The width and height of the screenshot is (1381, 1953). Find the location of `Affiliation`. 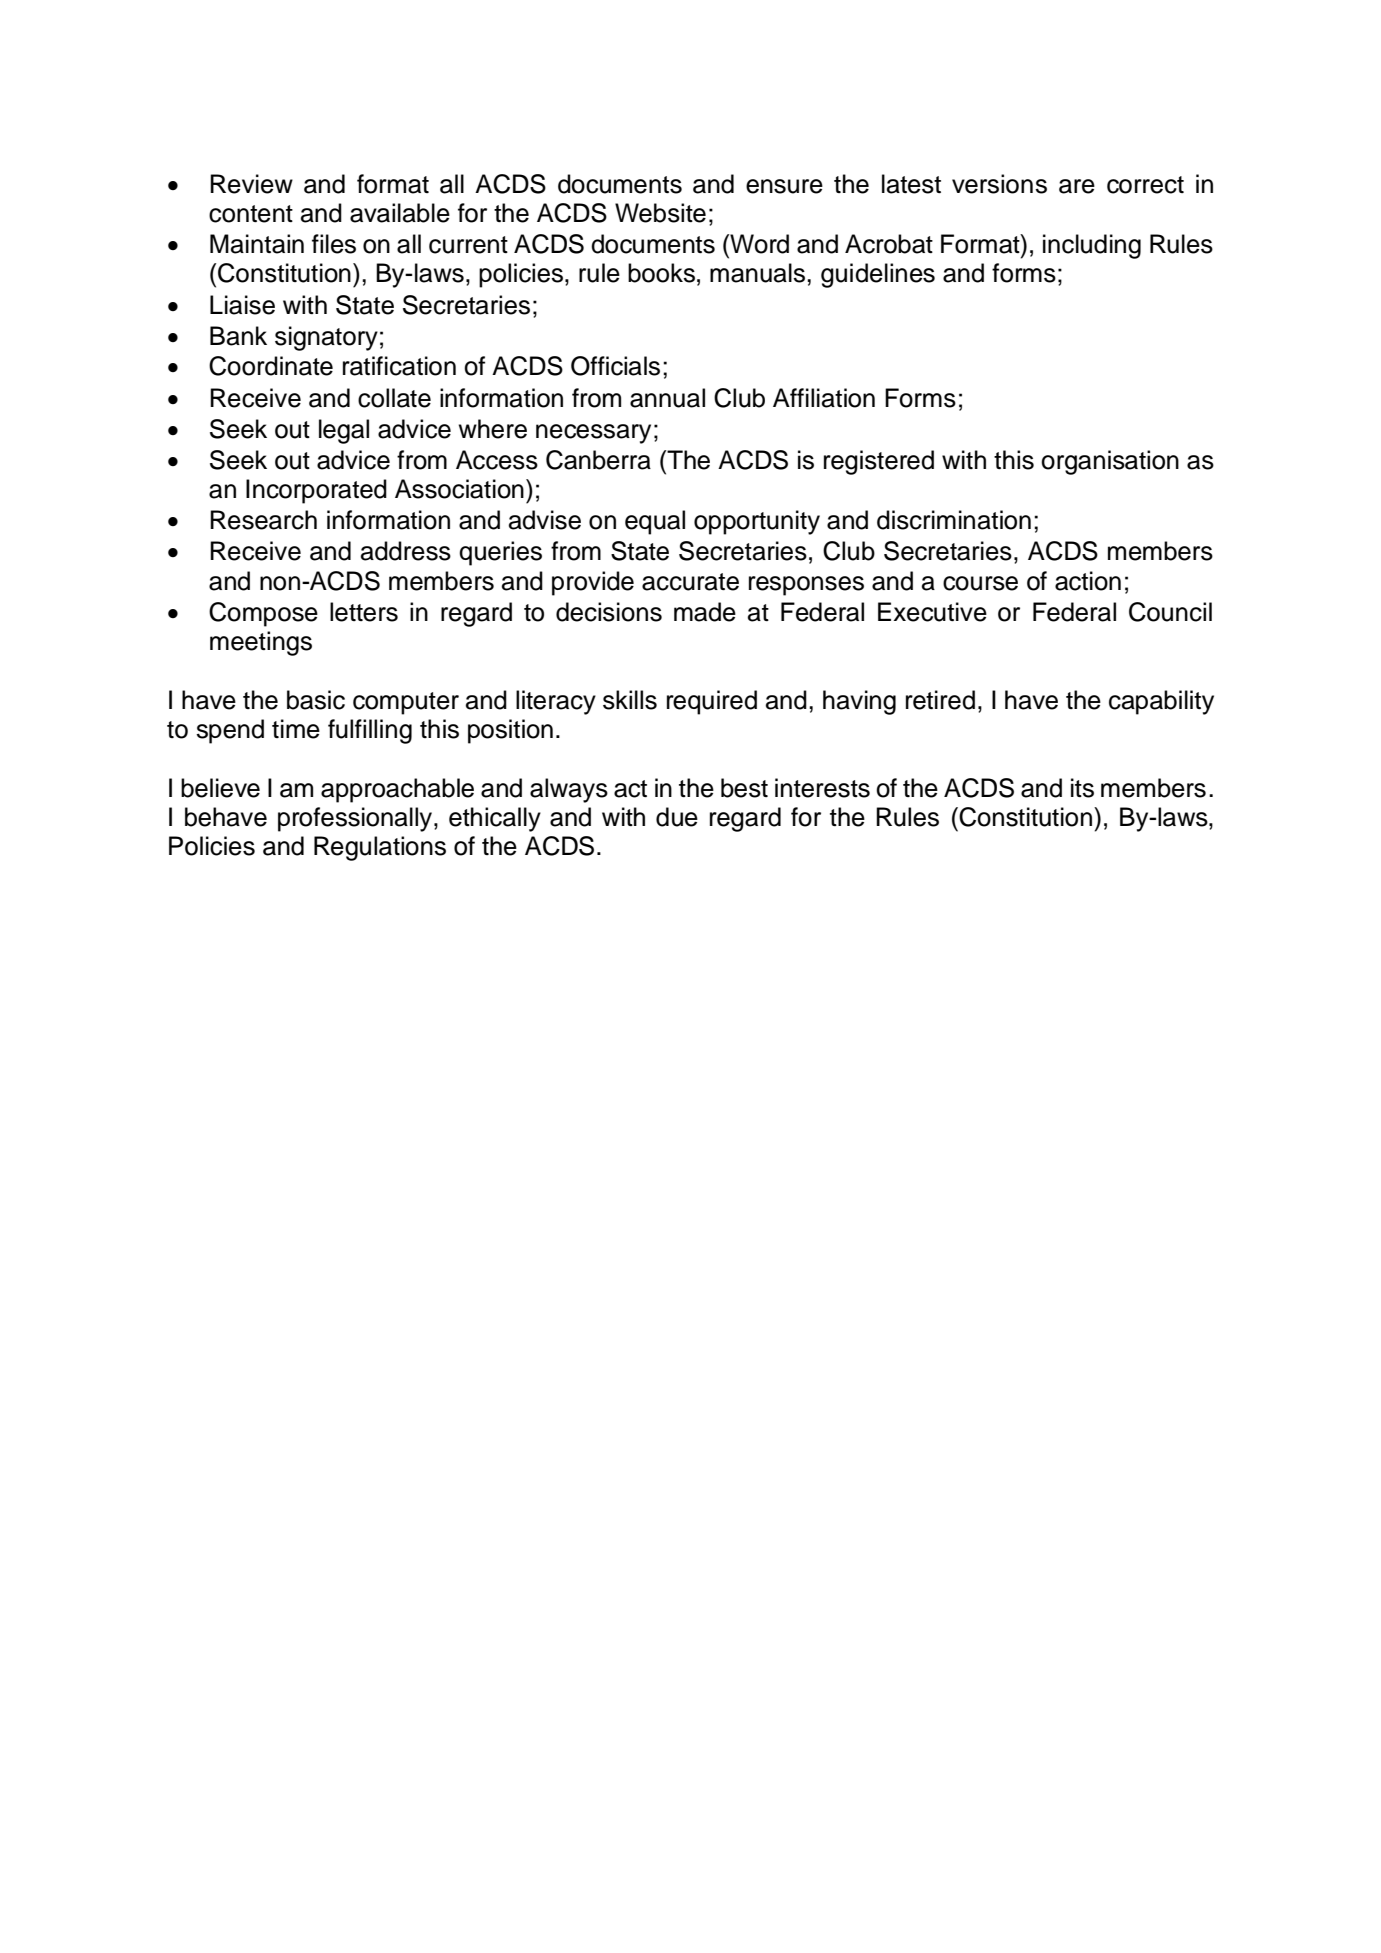

Affiliation is located at coordinates (824, 398).
